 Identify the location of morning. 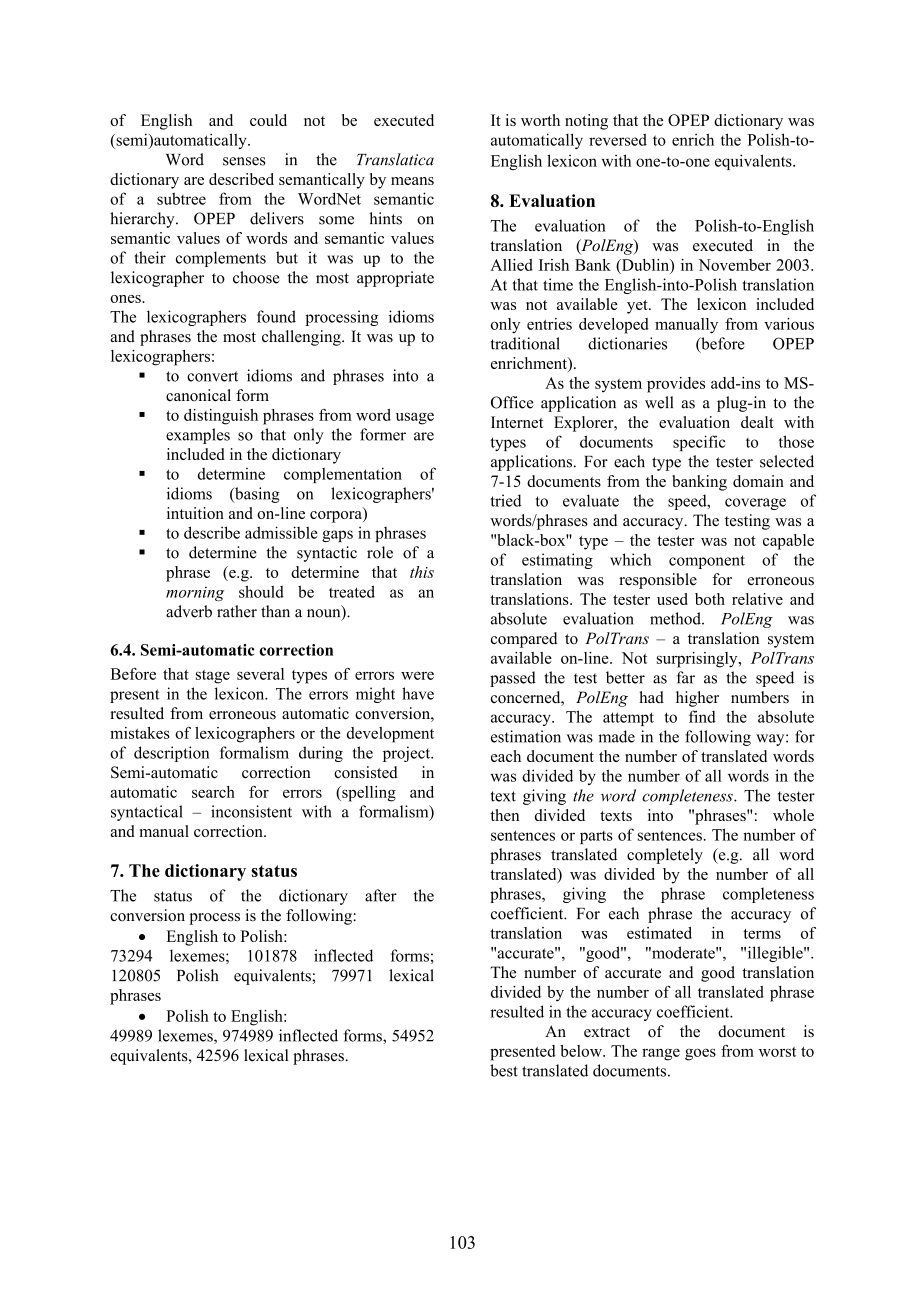
(195, 594).
